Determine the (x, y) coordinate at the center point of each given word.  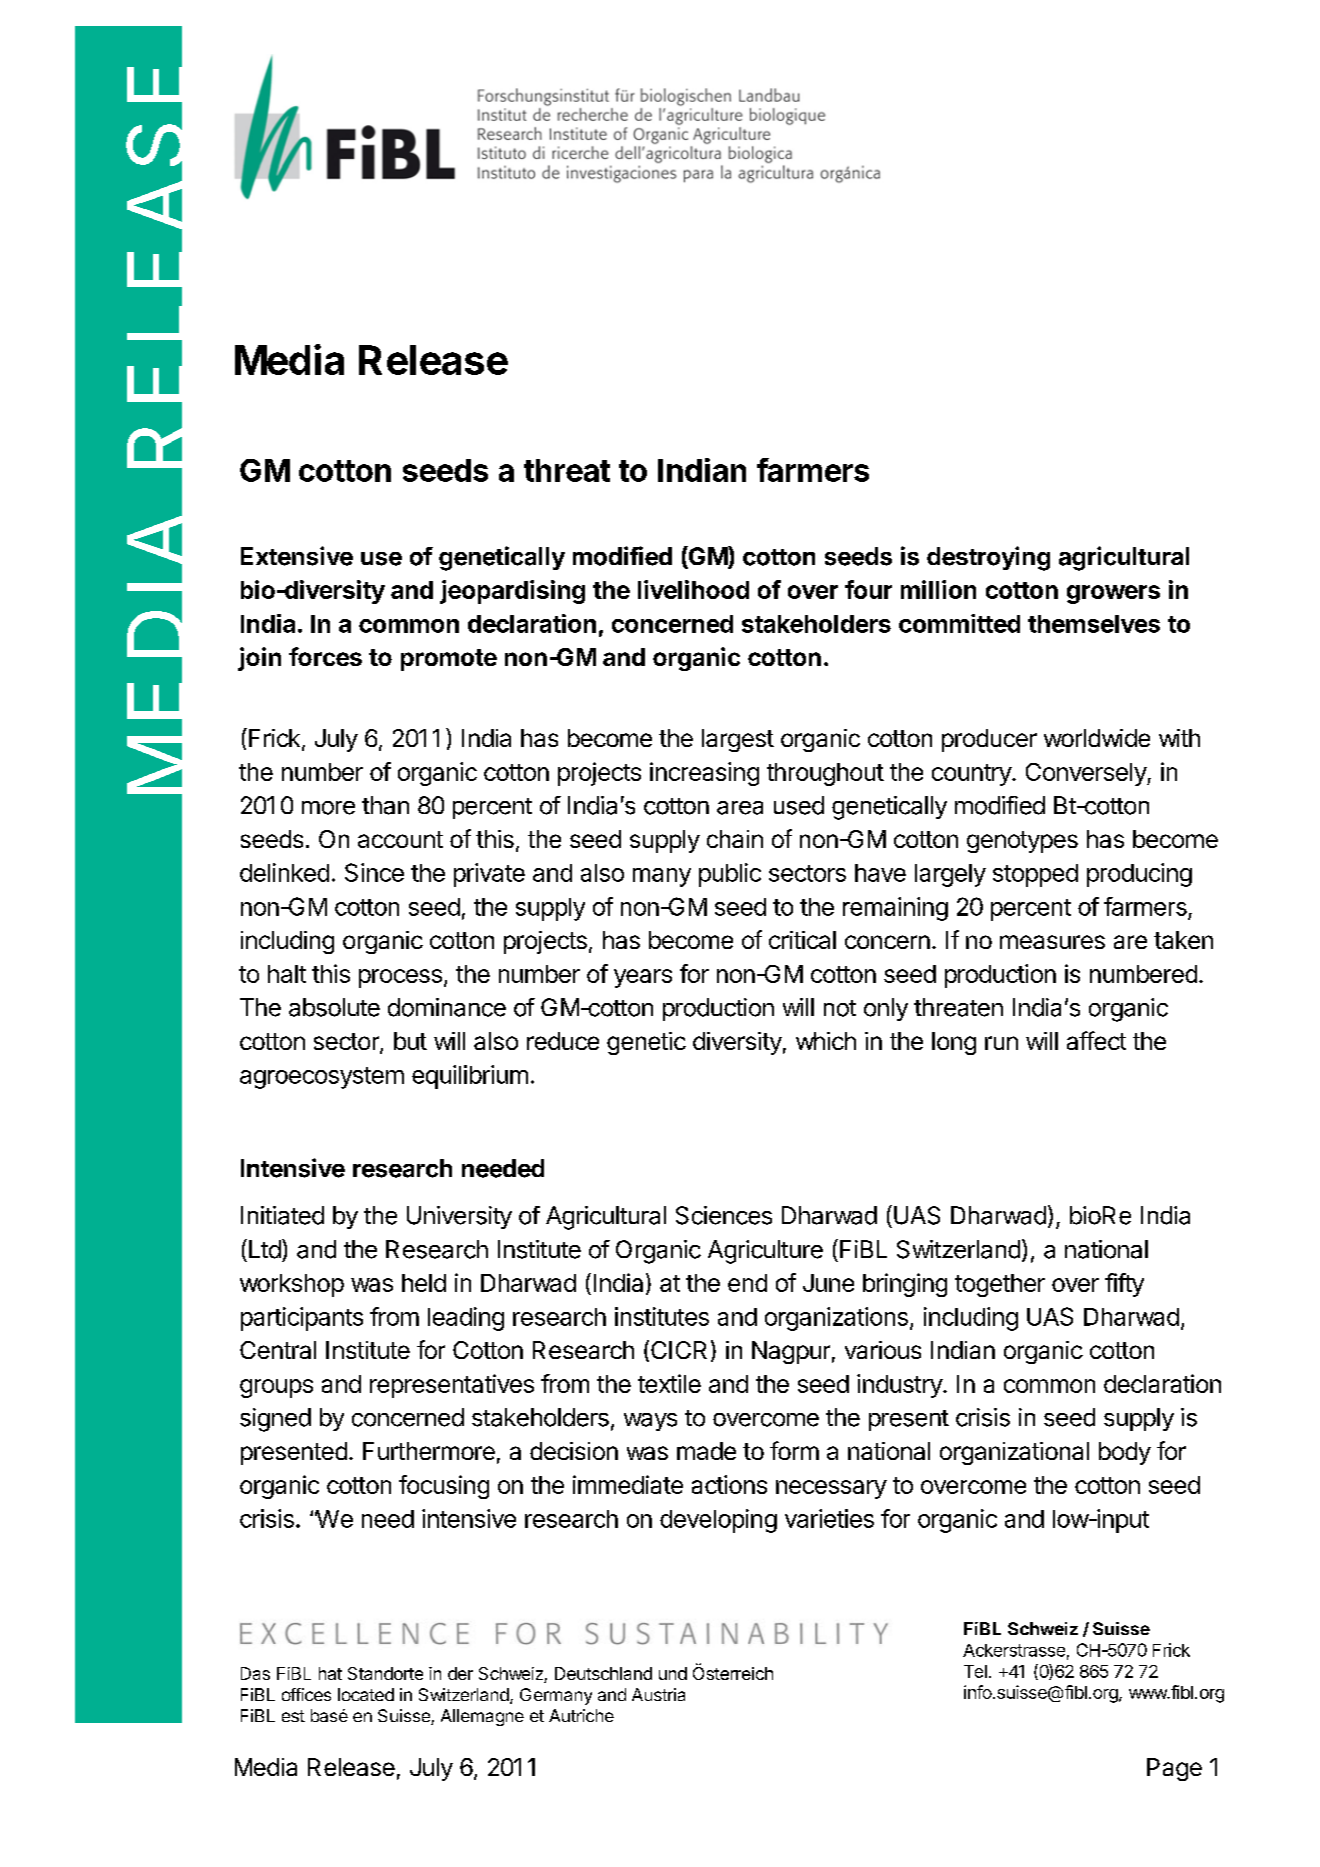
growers (1113, 594)
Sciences (724, 1215)
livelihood (693, 589)
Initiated (282, 1215)
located (366, 1694)
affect (1096, 1040)
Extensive (297, 556)
